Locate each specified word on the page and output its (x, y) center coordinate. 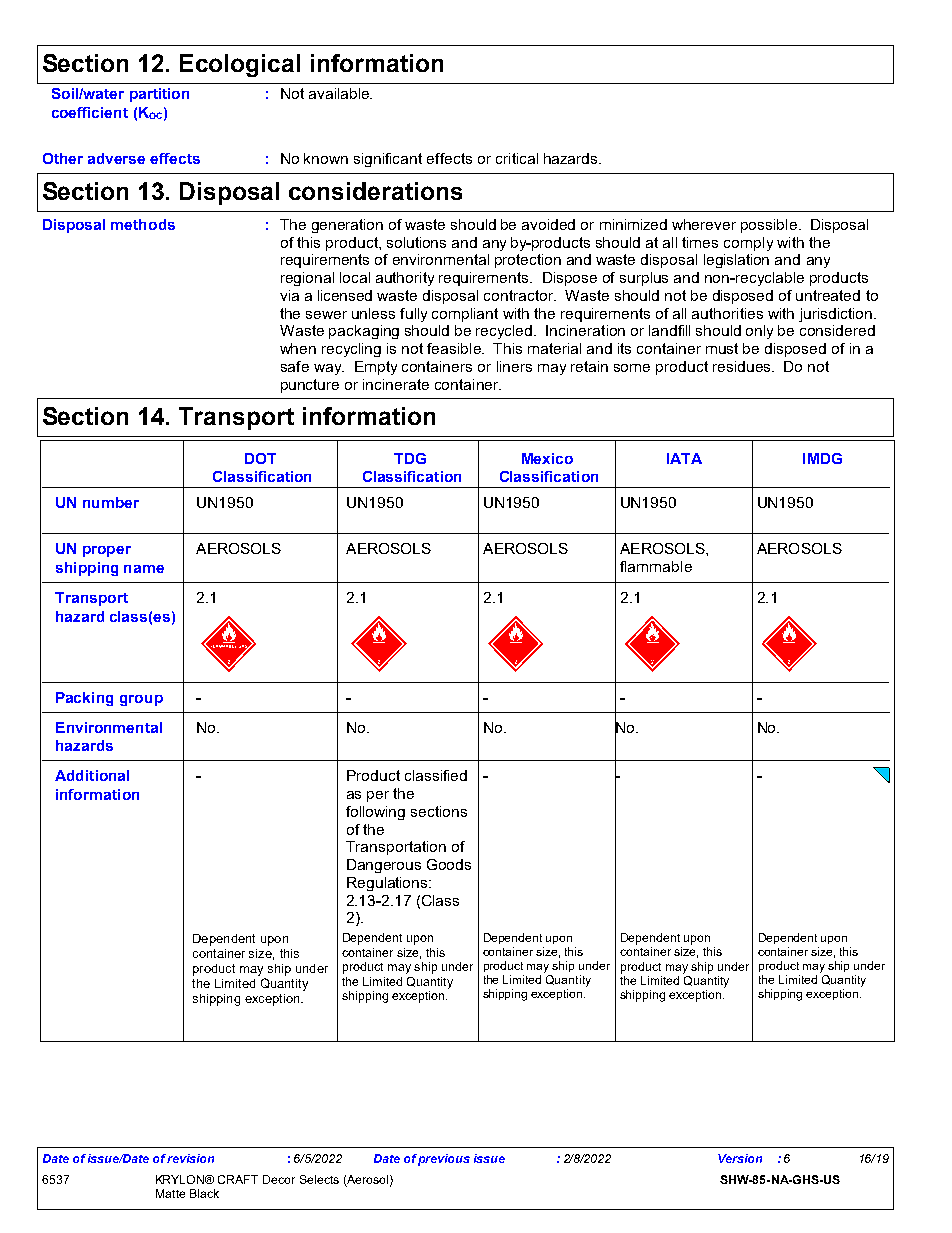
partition (159, 95)
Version (740, 1158)
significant (388, 160)
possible (769, 226)
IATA (684, 458)
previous (444, 1160)
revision (190, 1158)
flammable (656, 566)
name (144, 569)
